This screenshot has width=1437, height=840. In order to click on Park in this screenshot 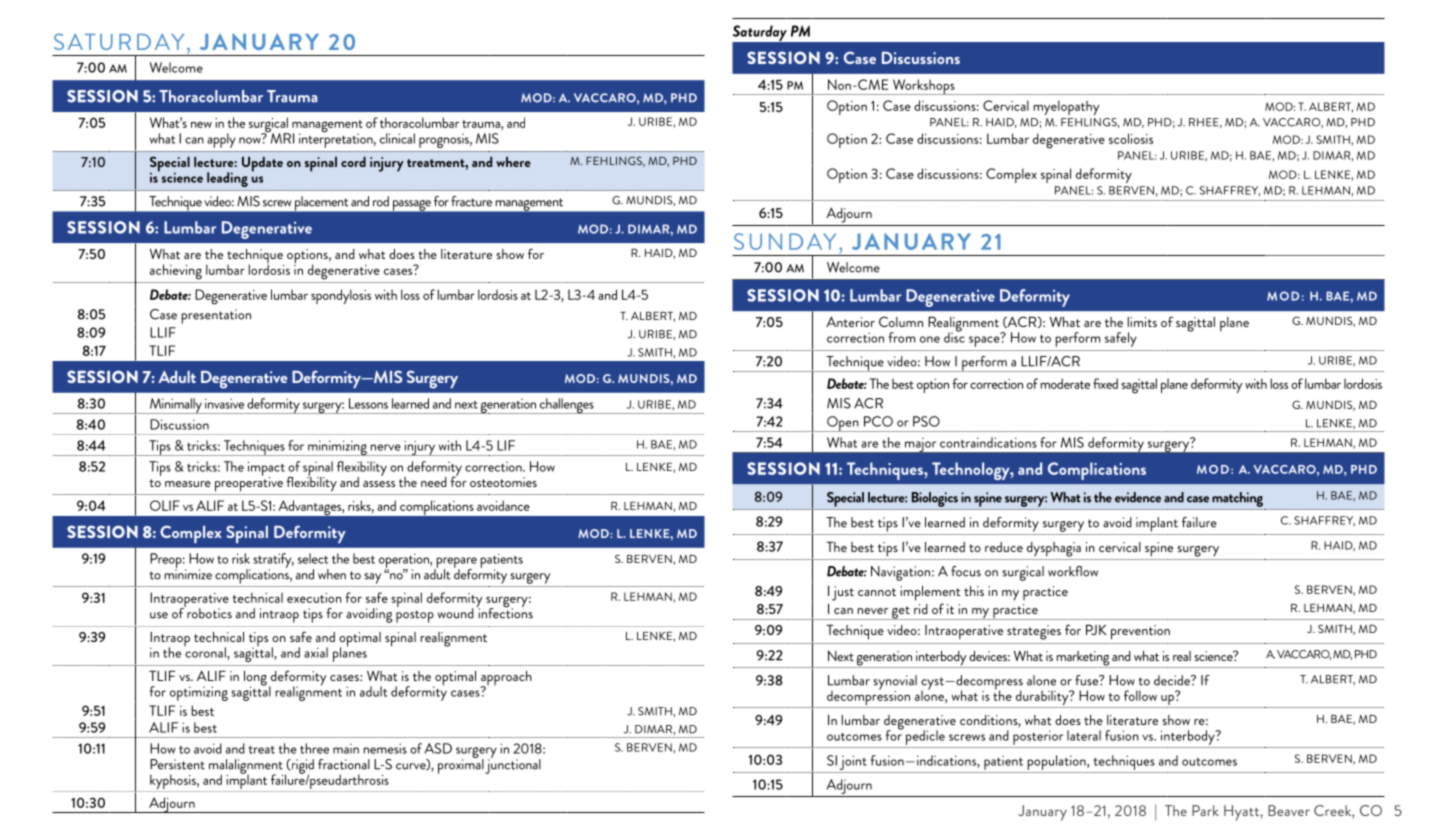, I will do `click(1205, 810)`.
